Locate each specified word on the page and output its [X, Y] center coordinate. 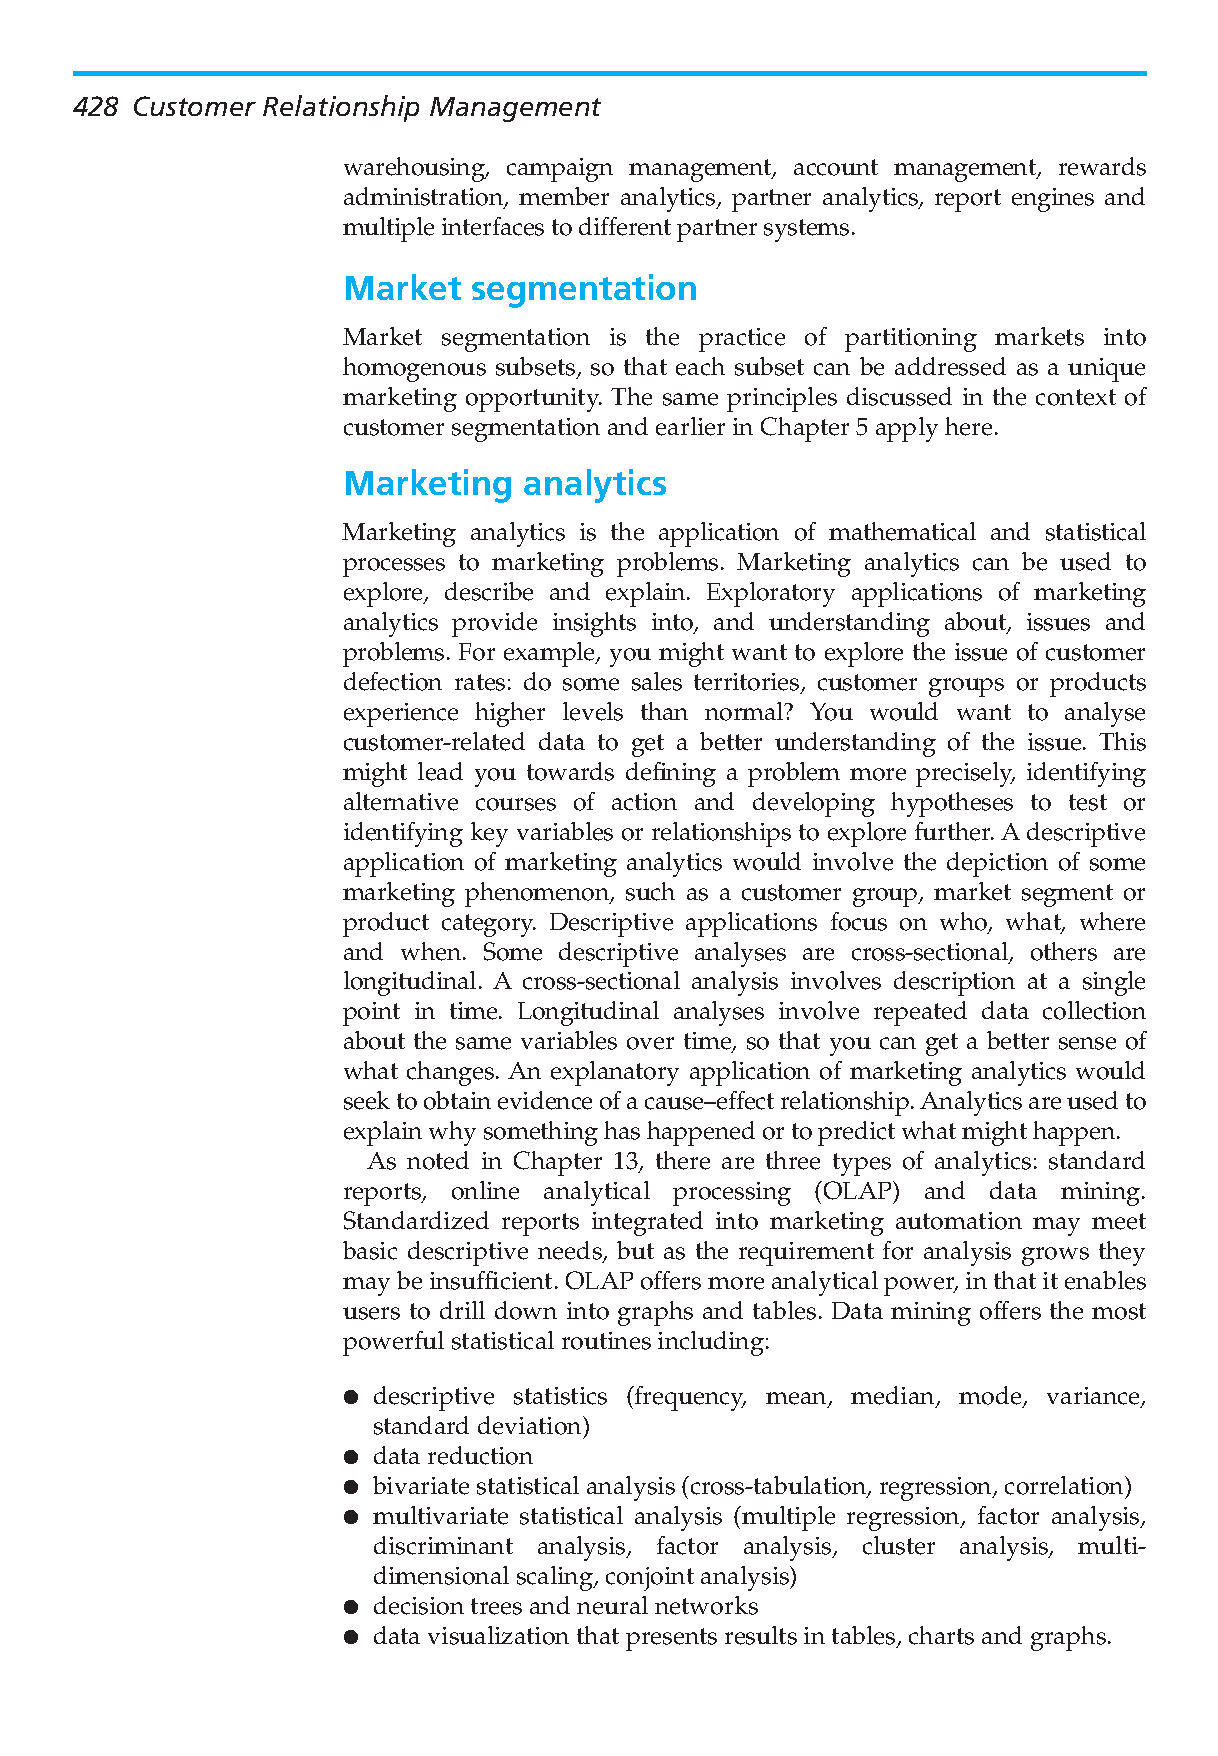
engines [1053, 200]
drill [462, 1310]
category [489, 925]
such [650, 891]
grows [1055, 1256]
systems [806, 230]
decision [419, 1605]
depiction [997, 864]
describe [489, 591]
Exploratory [771, 594]
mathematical [902, 531]
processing [732, 1194]
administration [425, 198]
